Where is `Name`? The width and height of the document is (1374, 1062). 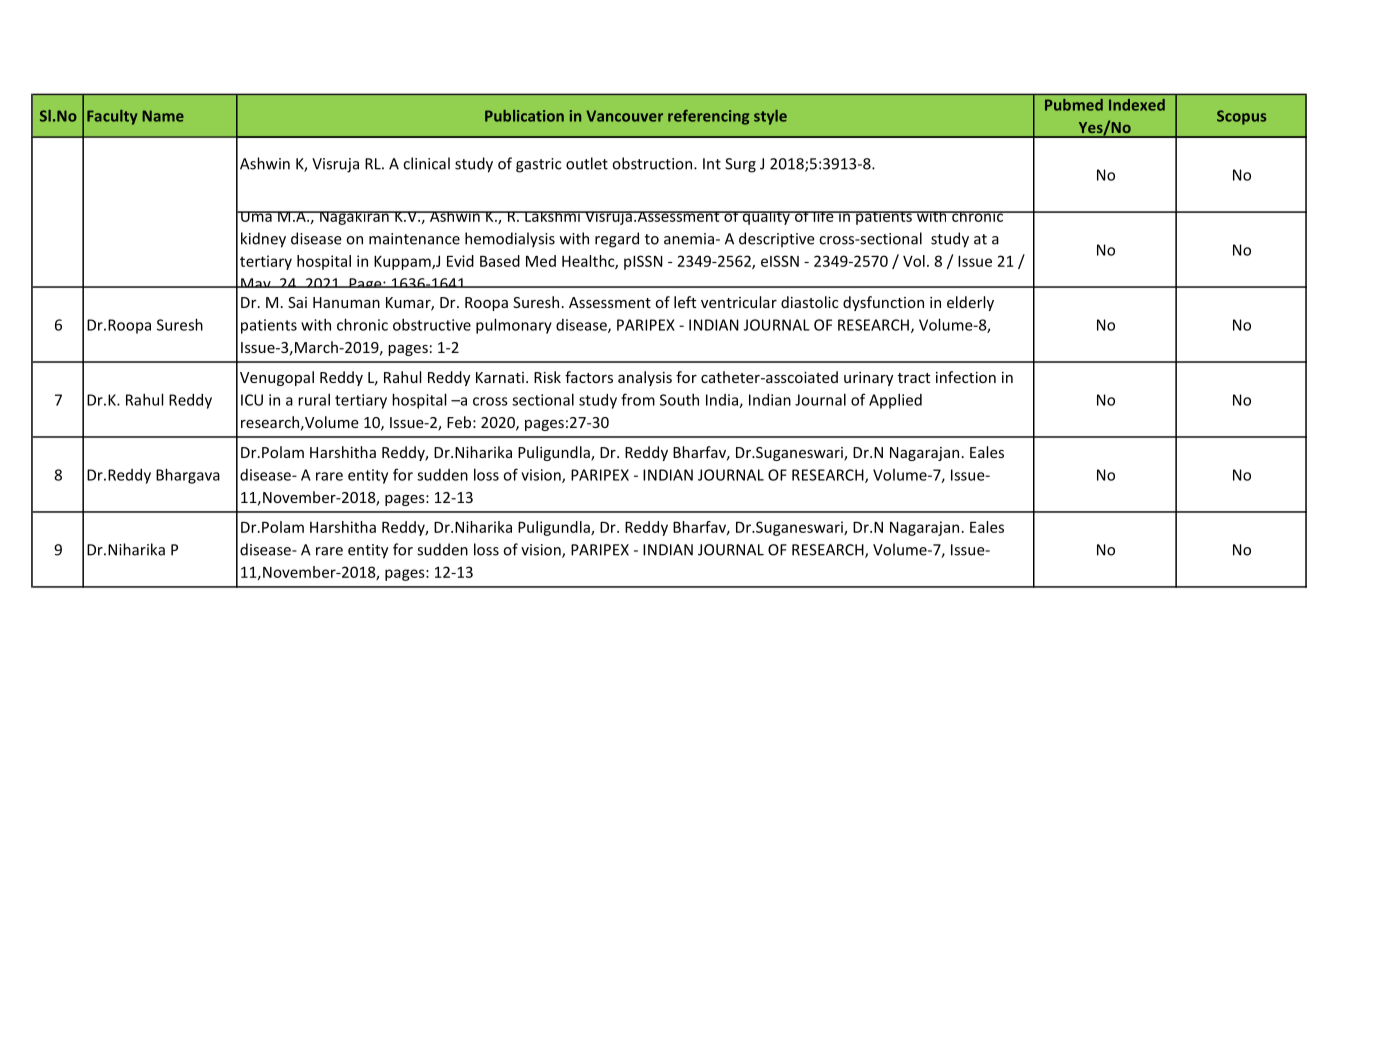 Name is located at coordinates (163, 116).
